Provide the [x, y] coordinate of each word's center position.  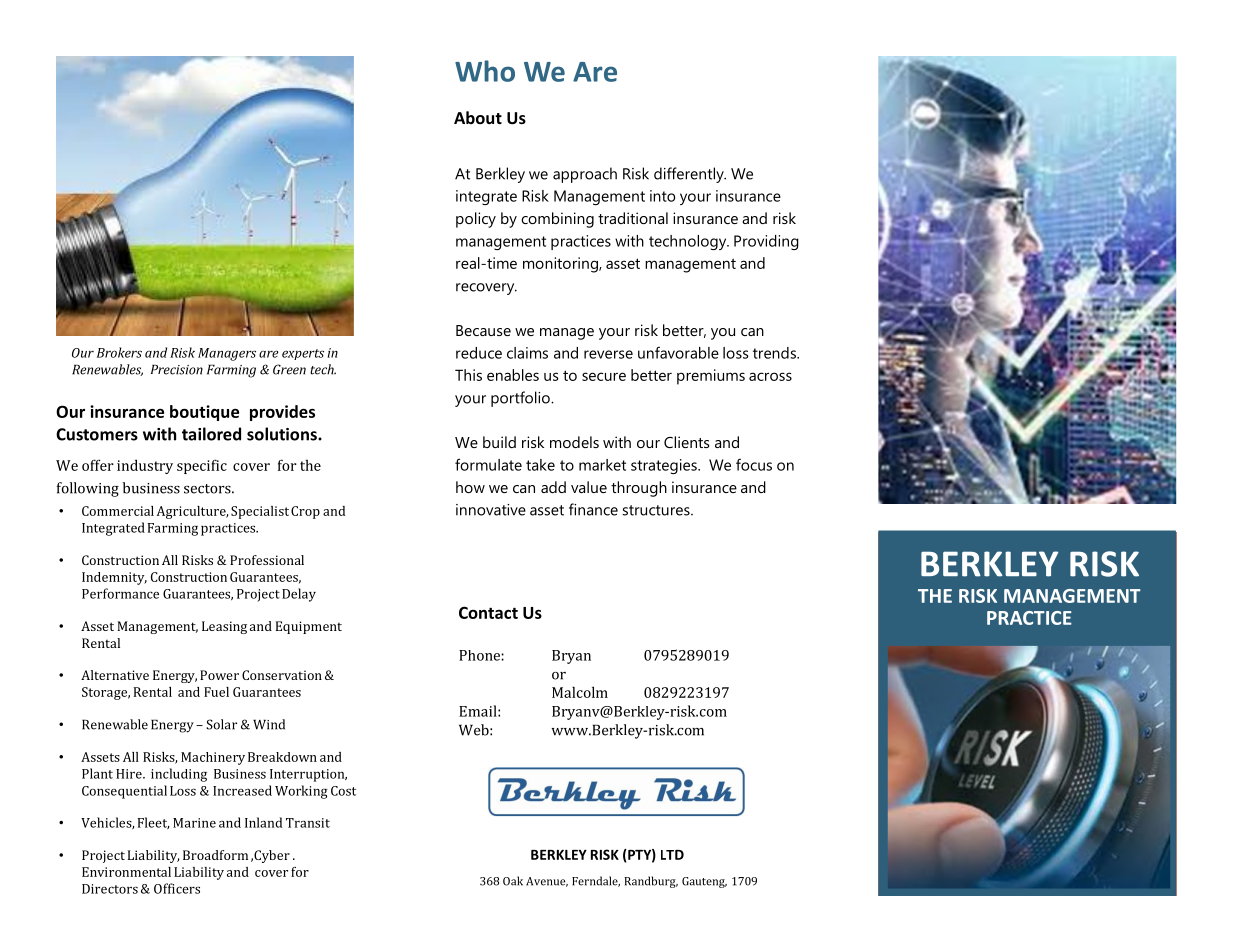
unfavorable [678, 352]
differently [690, 175]
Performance [120, 593]
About [478, 117]
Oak [513, 881]
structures [657, 510]
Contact [488, 612]
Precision [177, 369]
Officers [177, 888]
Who [485, 71]
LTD [672, 855]
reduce [479, 353]
